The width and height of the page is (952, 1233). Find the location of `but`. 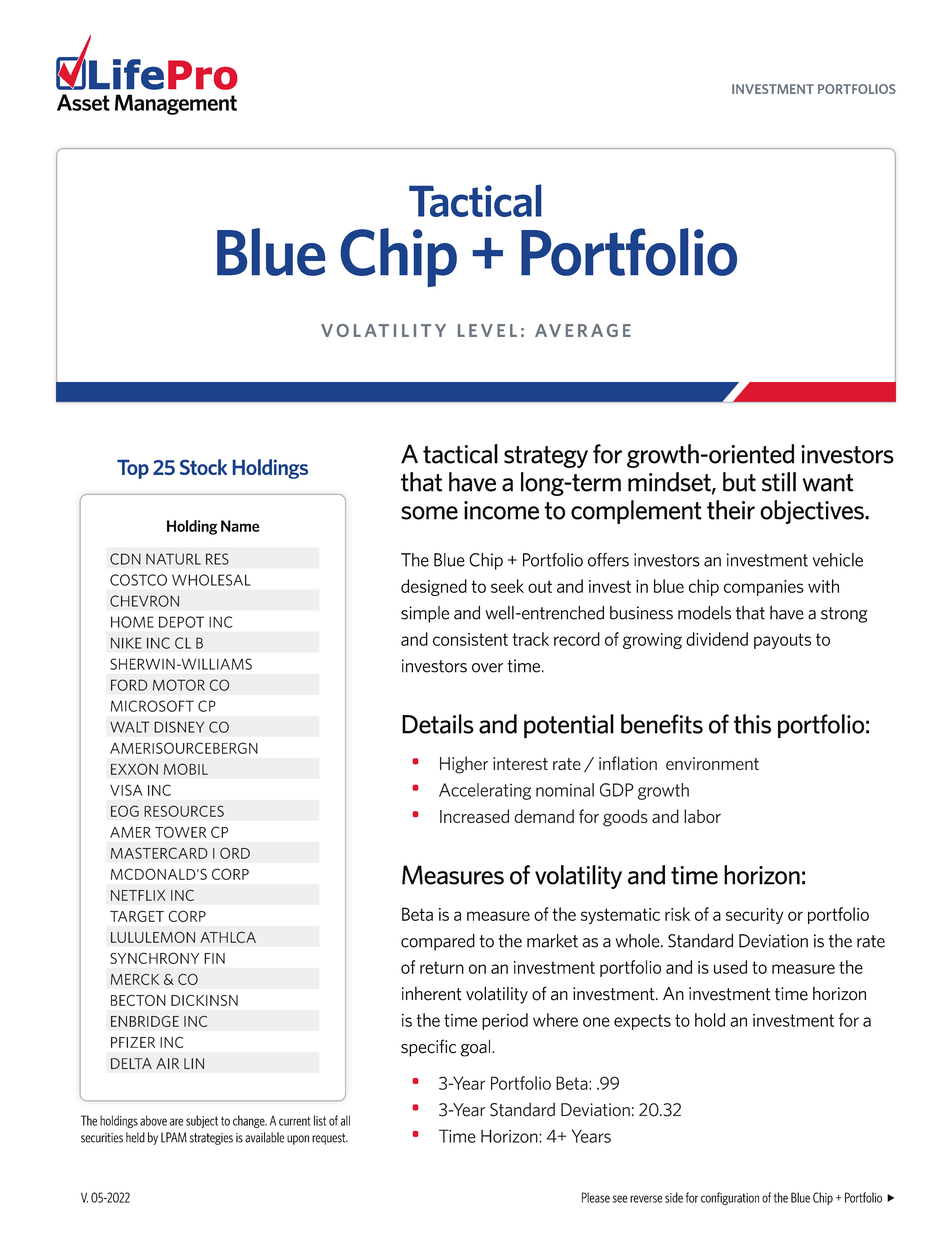

but is located at coordinates (739, 482).
